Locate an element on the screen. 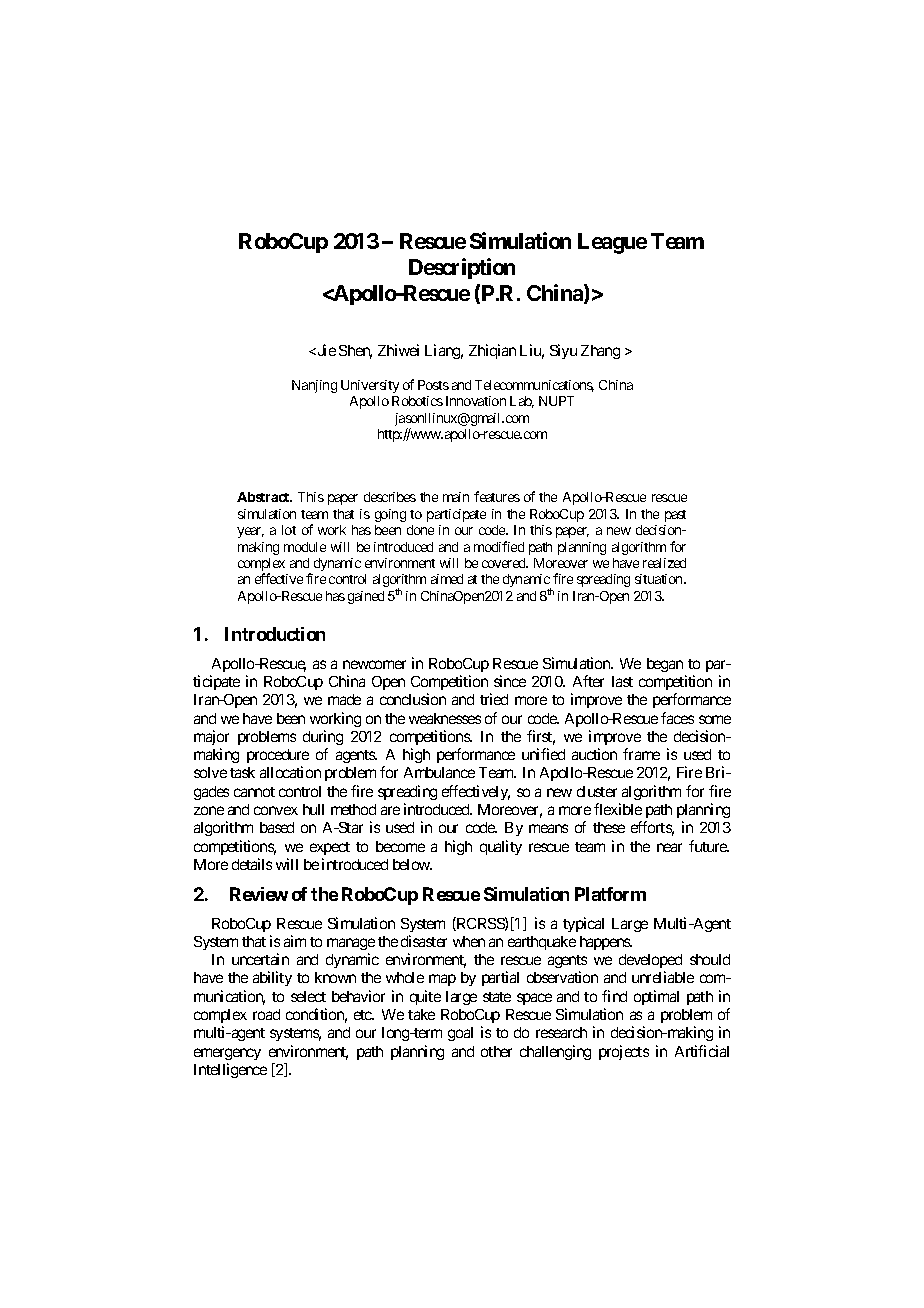  task is located at coordinates (242, 772).
